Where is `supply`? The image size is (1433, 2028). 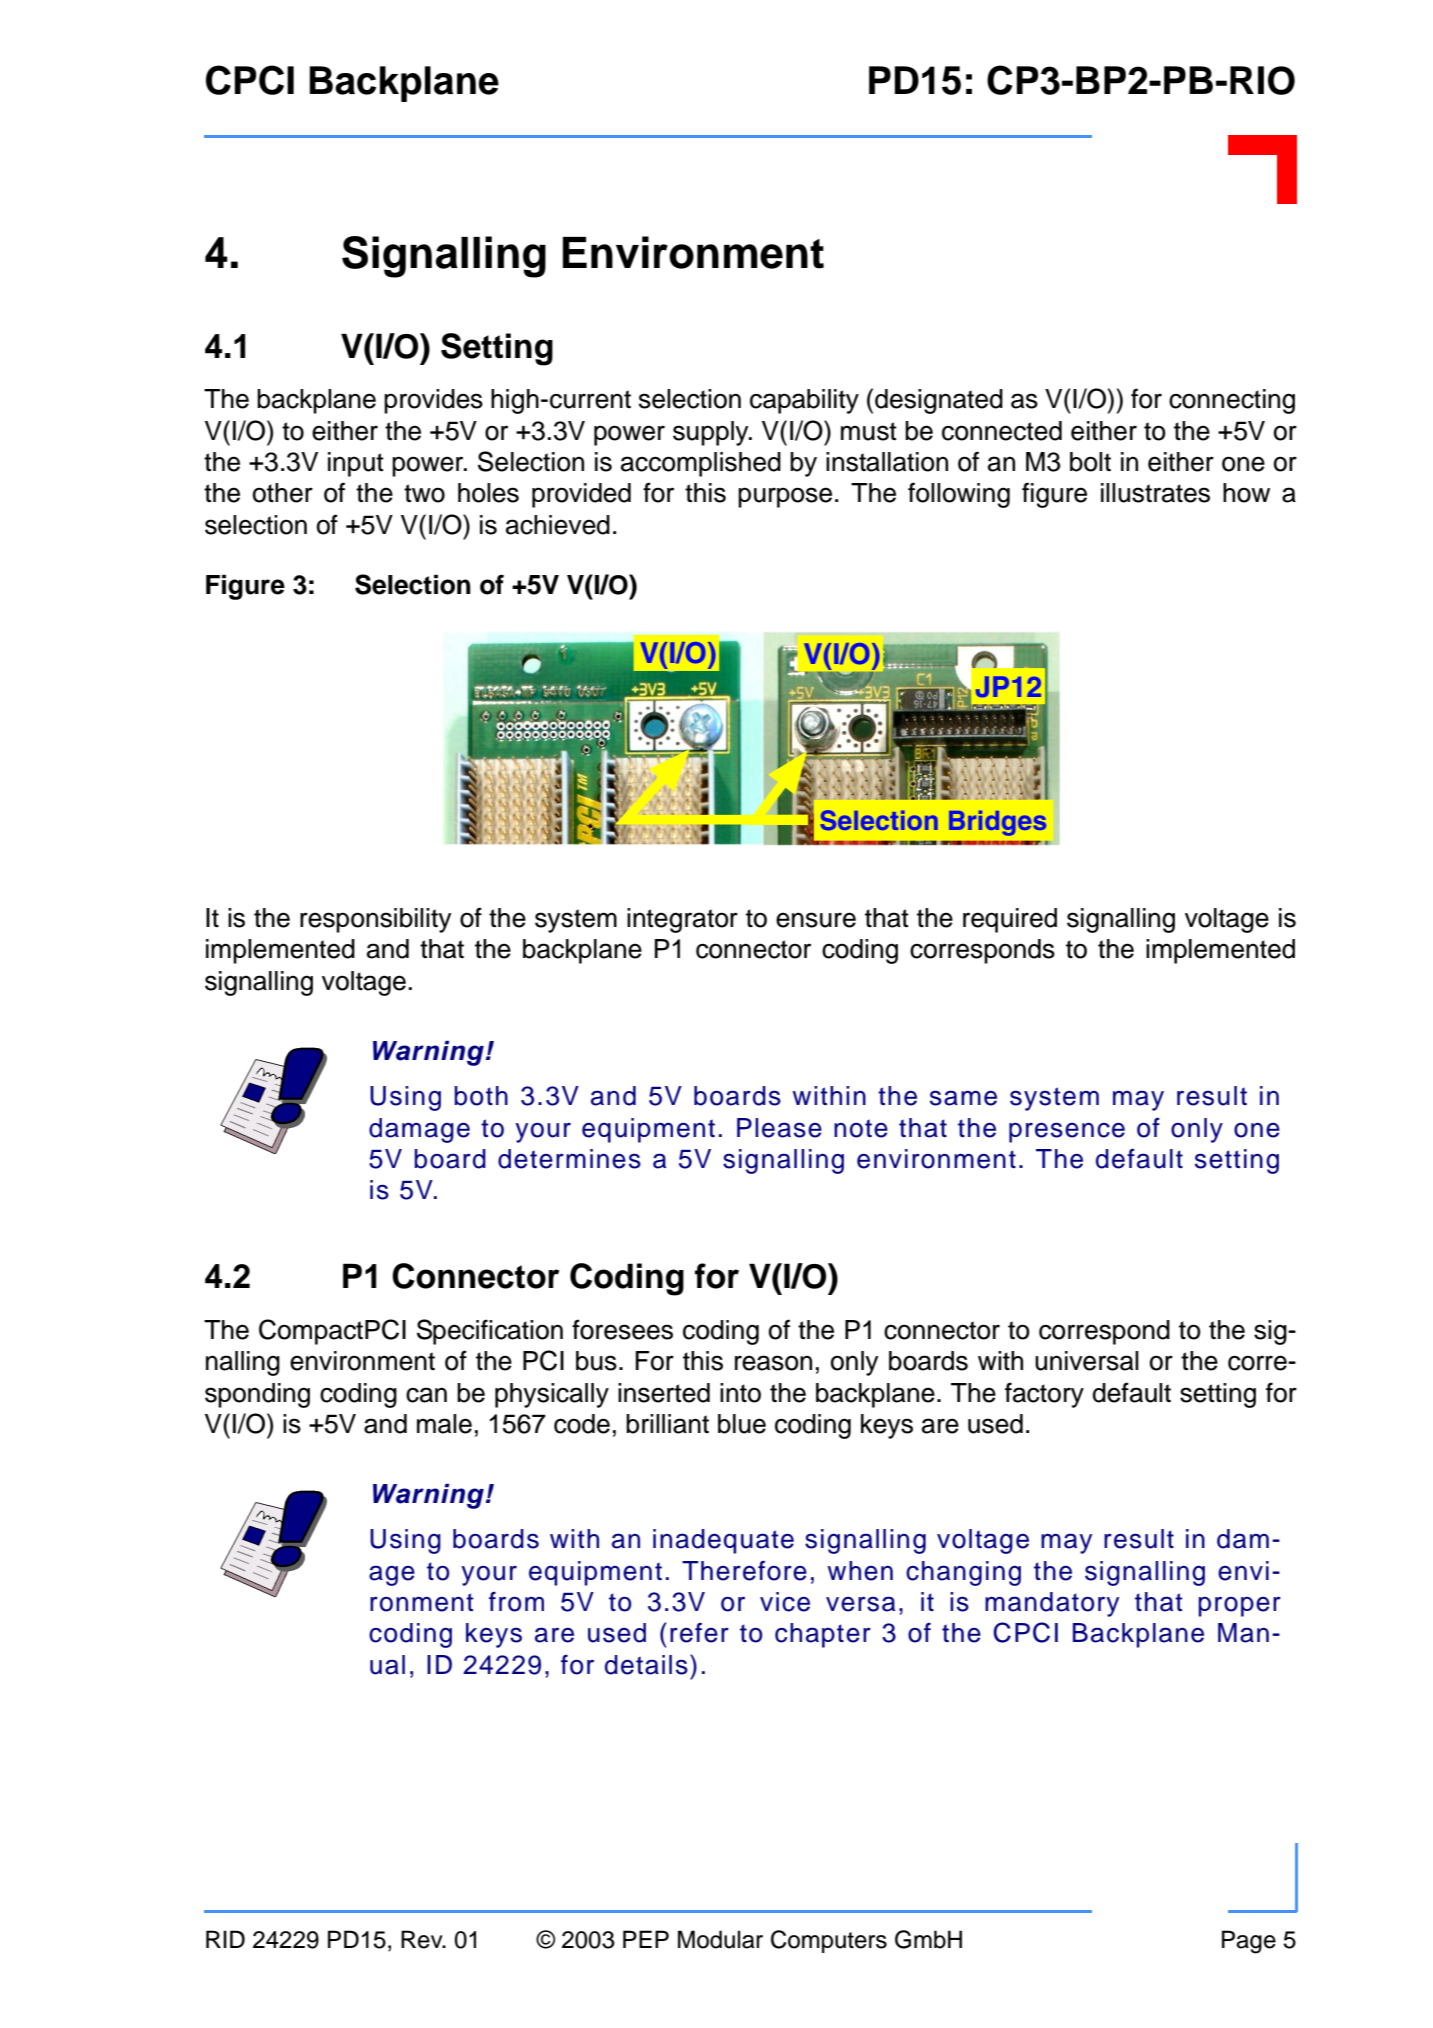
supply is located at coordinates (712, 433).
